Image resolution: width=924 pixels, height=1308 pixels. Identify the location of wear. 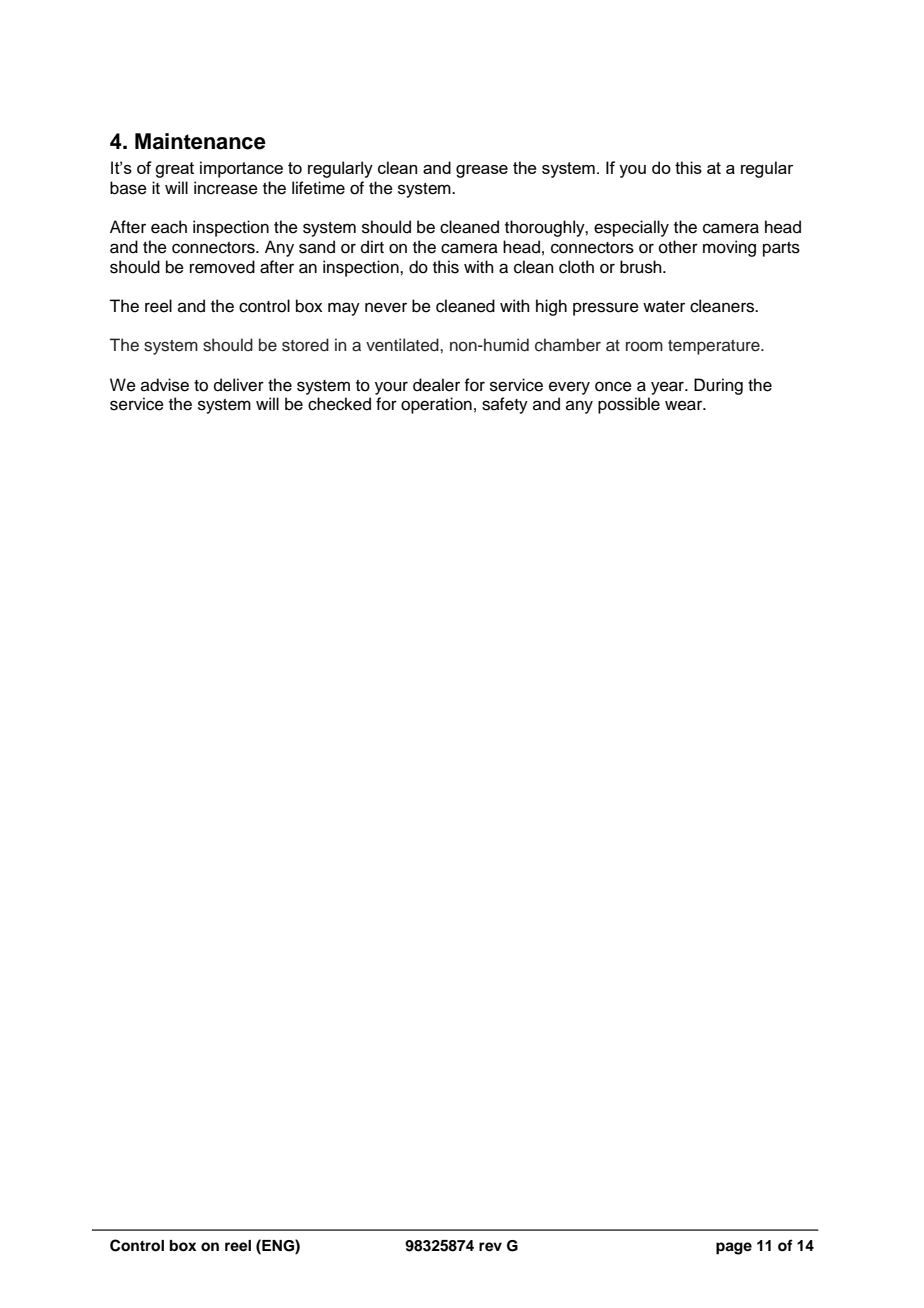
(685, 405).
